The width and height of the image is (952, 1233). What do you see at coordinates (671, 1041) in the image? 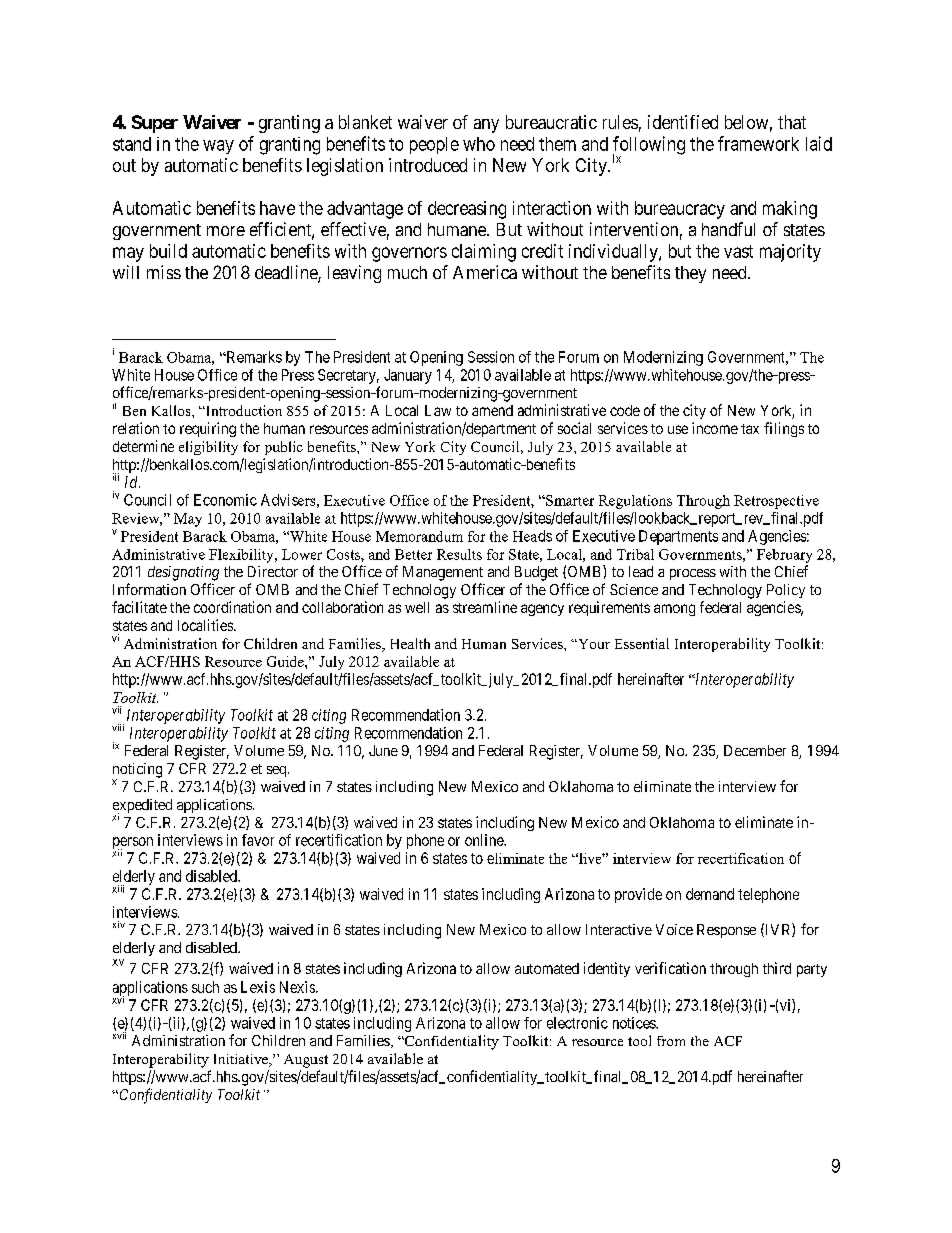
I see `from` at bounding box center [671, 1041].
